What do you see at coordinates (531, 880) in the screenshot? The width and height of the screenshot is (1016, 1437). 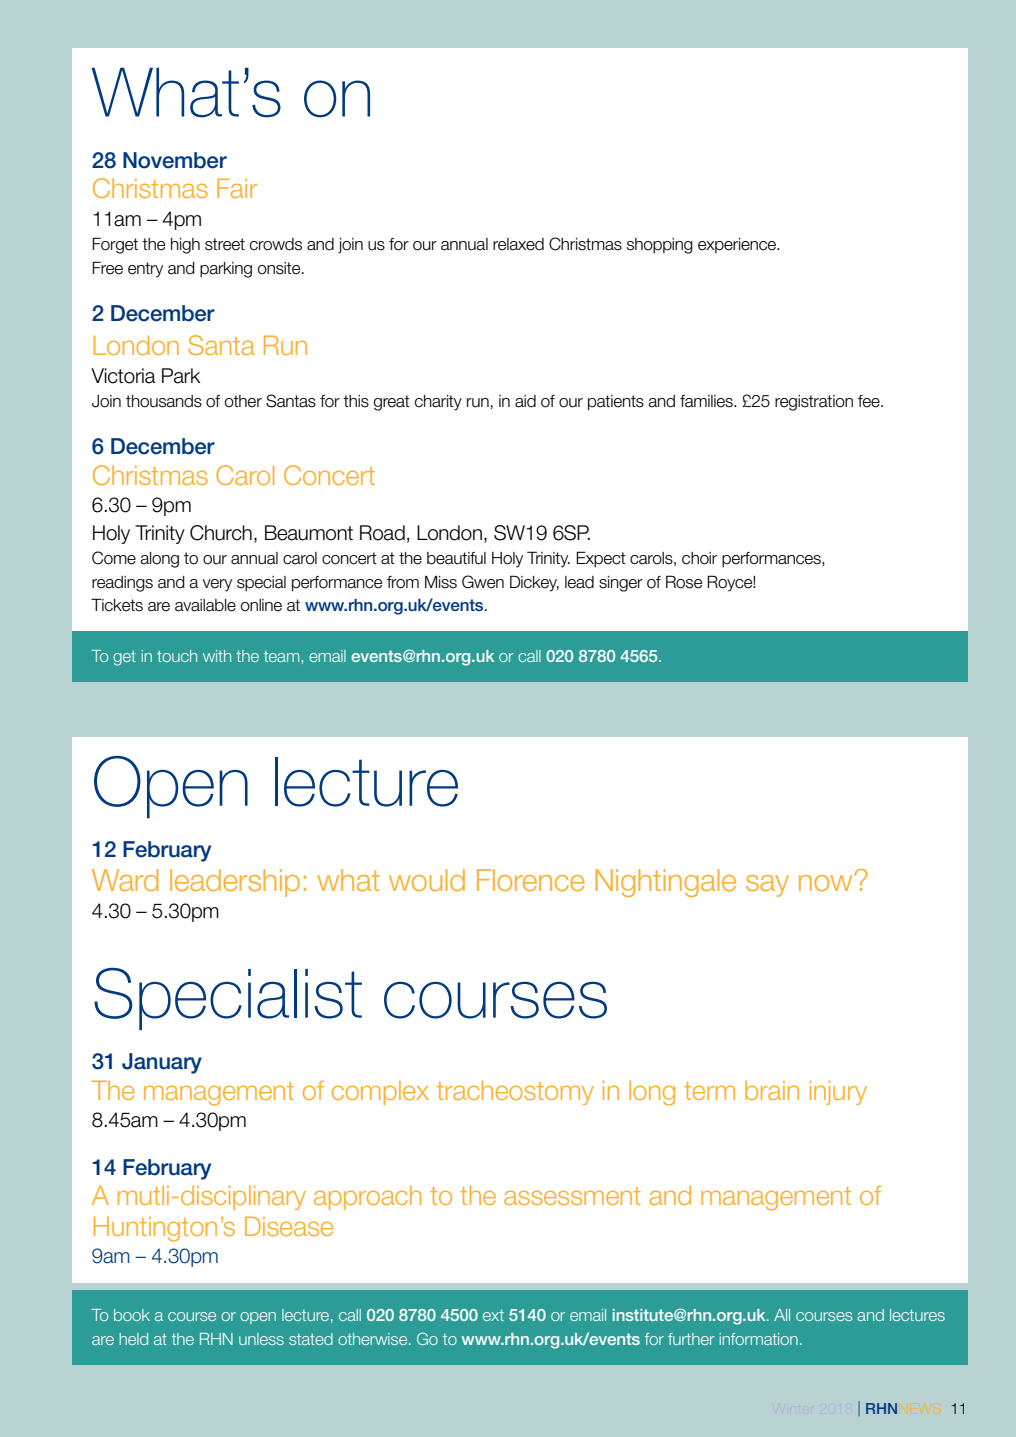 I see `Florence` at bounding box center [531, 880].
